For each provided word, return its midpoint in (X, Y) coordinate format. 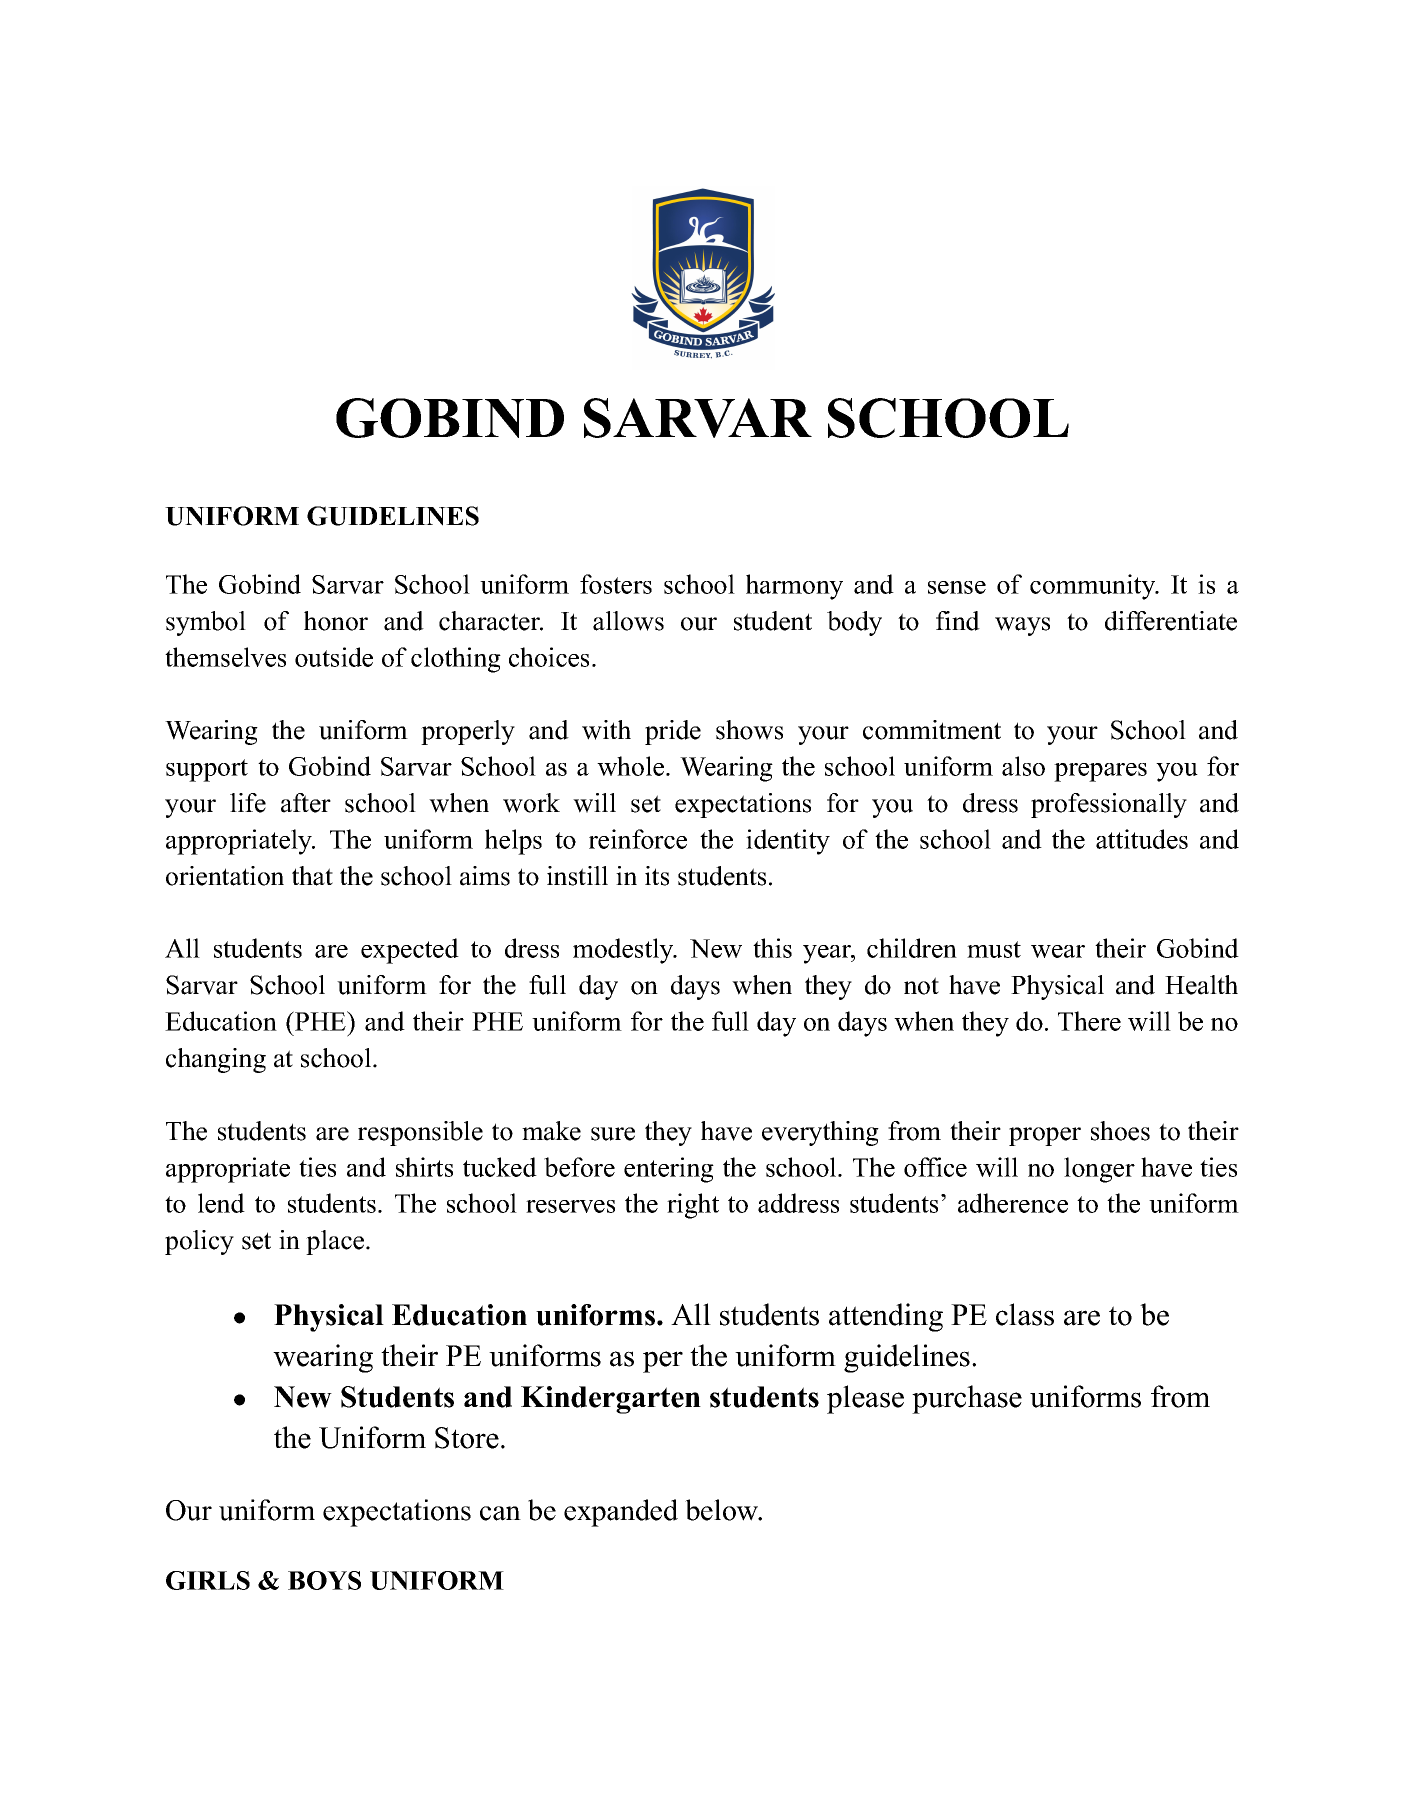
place (335, 1242)
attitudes (1142, 839)
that (312, 876)
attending (886, 1317)
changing (216, 1060)
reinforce (638, 839)
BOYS (324, 1580)
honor (336, 621)
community (1094, 587)
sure (613, 1134)
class (1025, 1314)
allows (628, 621)
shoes (1120, 1131)
